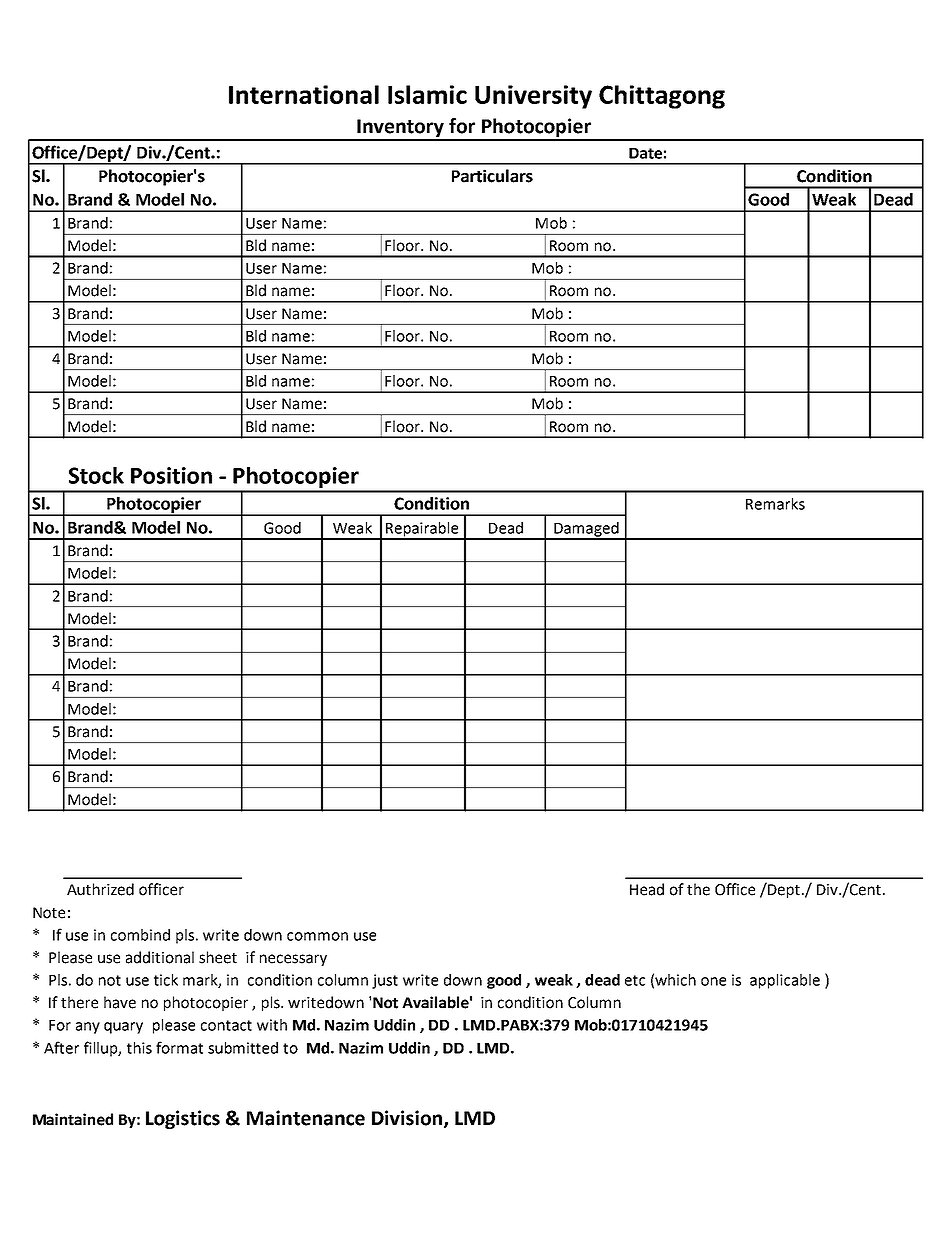 Image resolution: width=952 pixels, height=1233 pixels. What do you see at coordinates (408, 1119) in the page?
I see `Division` at bounding box center [408, 1119].
